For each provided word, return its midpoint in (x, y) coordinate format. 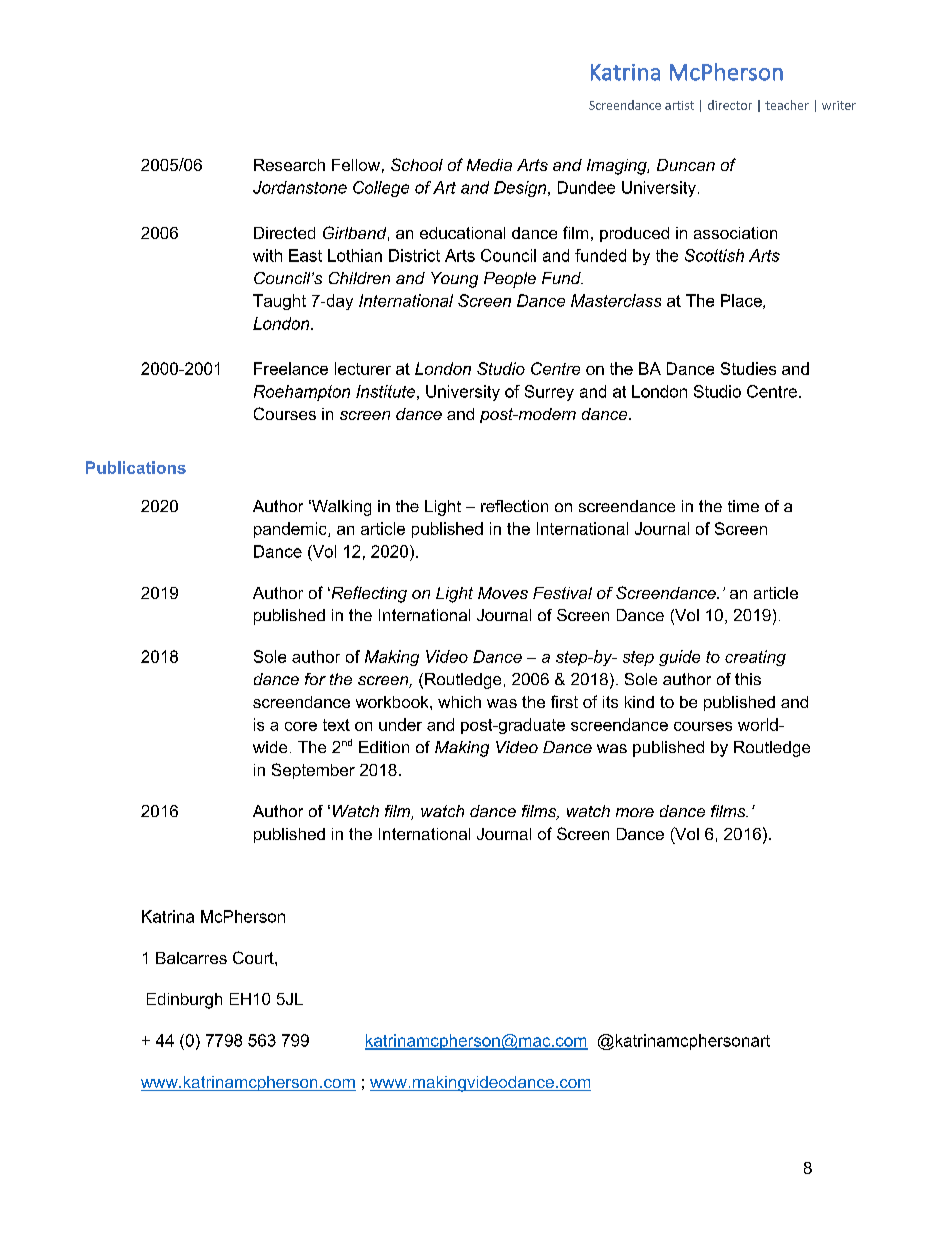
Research (289, 165)
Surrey (549, 393)
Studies (748, 368)
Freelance (291, 368)
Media (489, 165)
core (301, 726)
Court (254, 957)
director (730, 105)
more (635, 812)
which (459, 702)
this (748, 679)
